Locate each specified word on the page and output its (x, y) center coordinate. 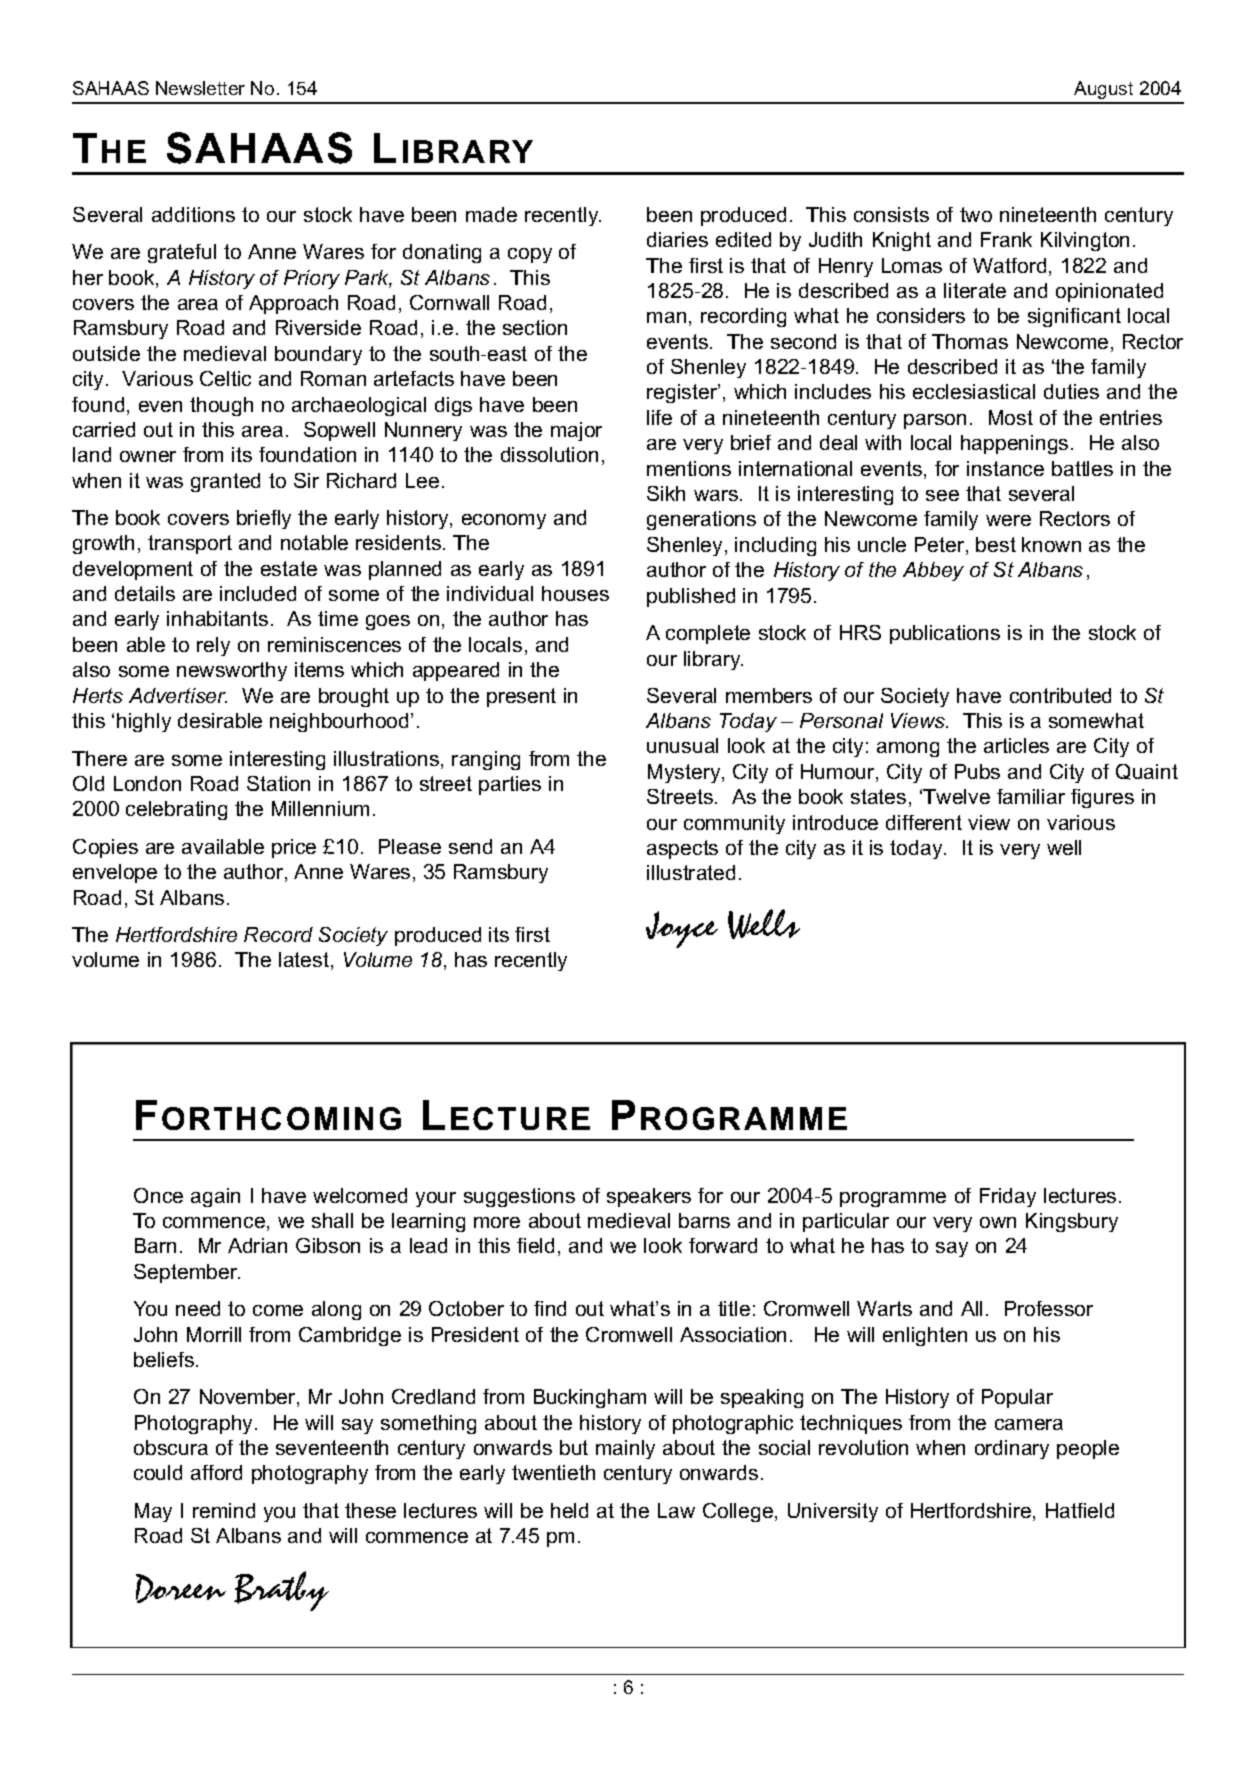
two (976, 214)
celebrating (176, 810)
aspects (682, 849)
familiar (1031, 796)
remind (224, 1510)
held (569, 1510)
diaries (677, 239)
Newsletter (200, 88)
